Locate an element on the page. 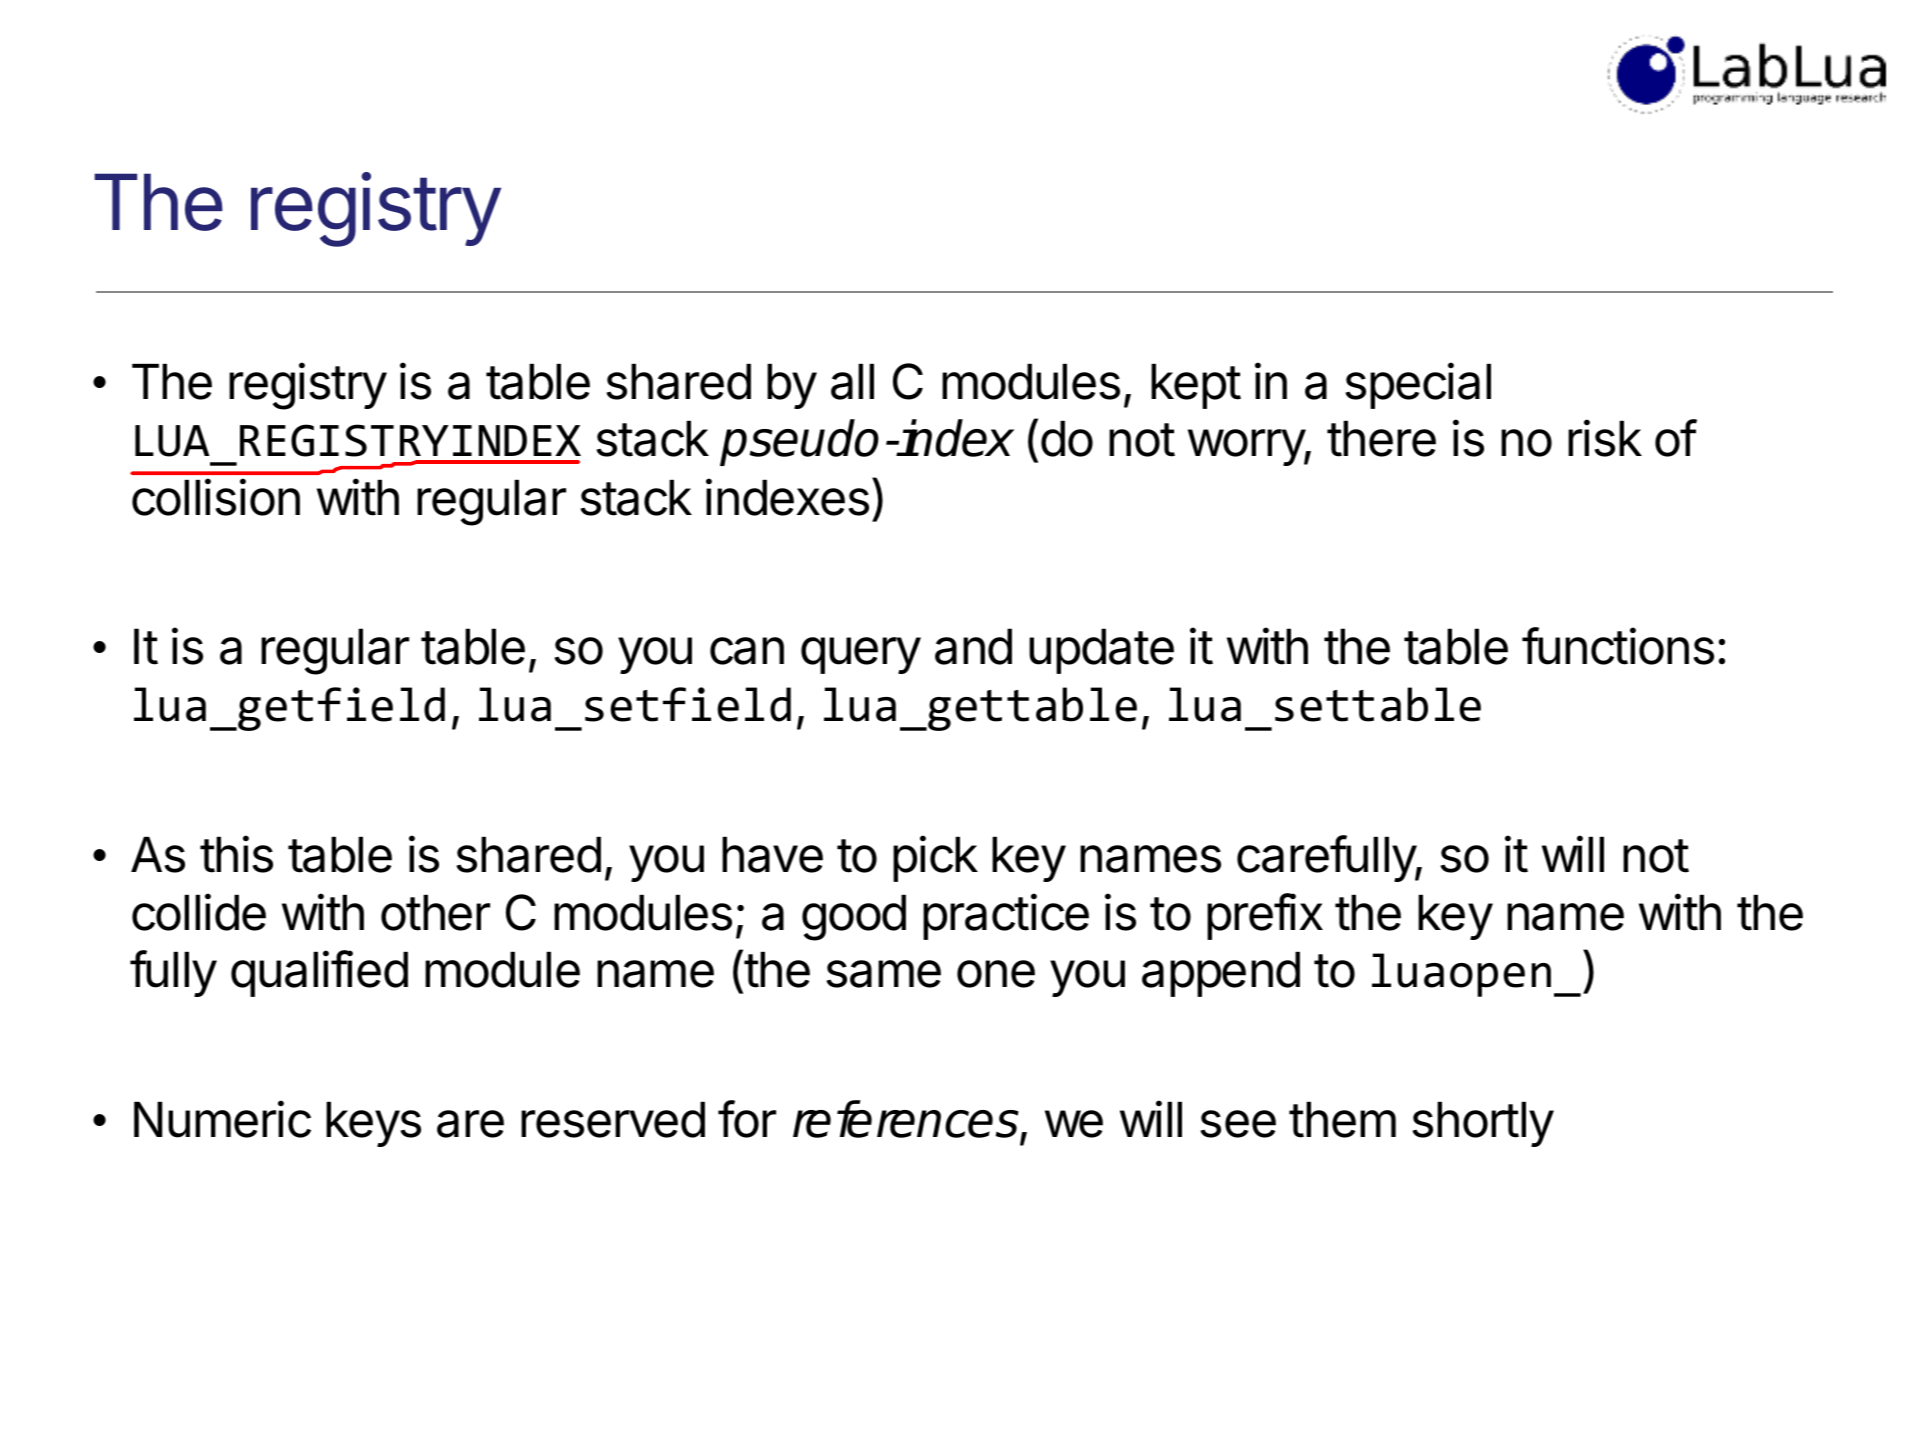 This page has width=1930, height=1448. collision is located at coordinates (216, 497).
